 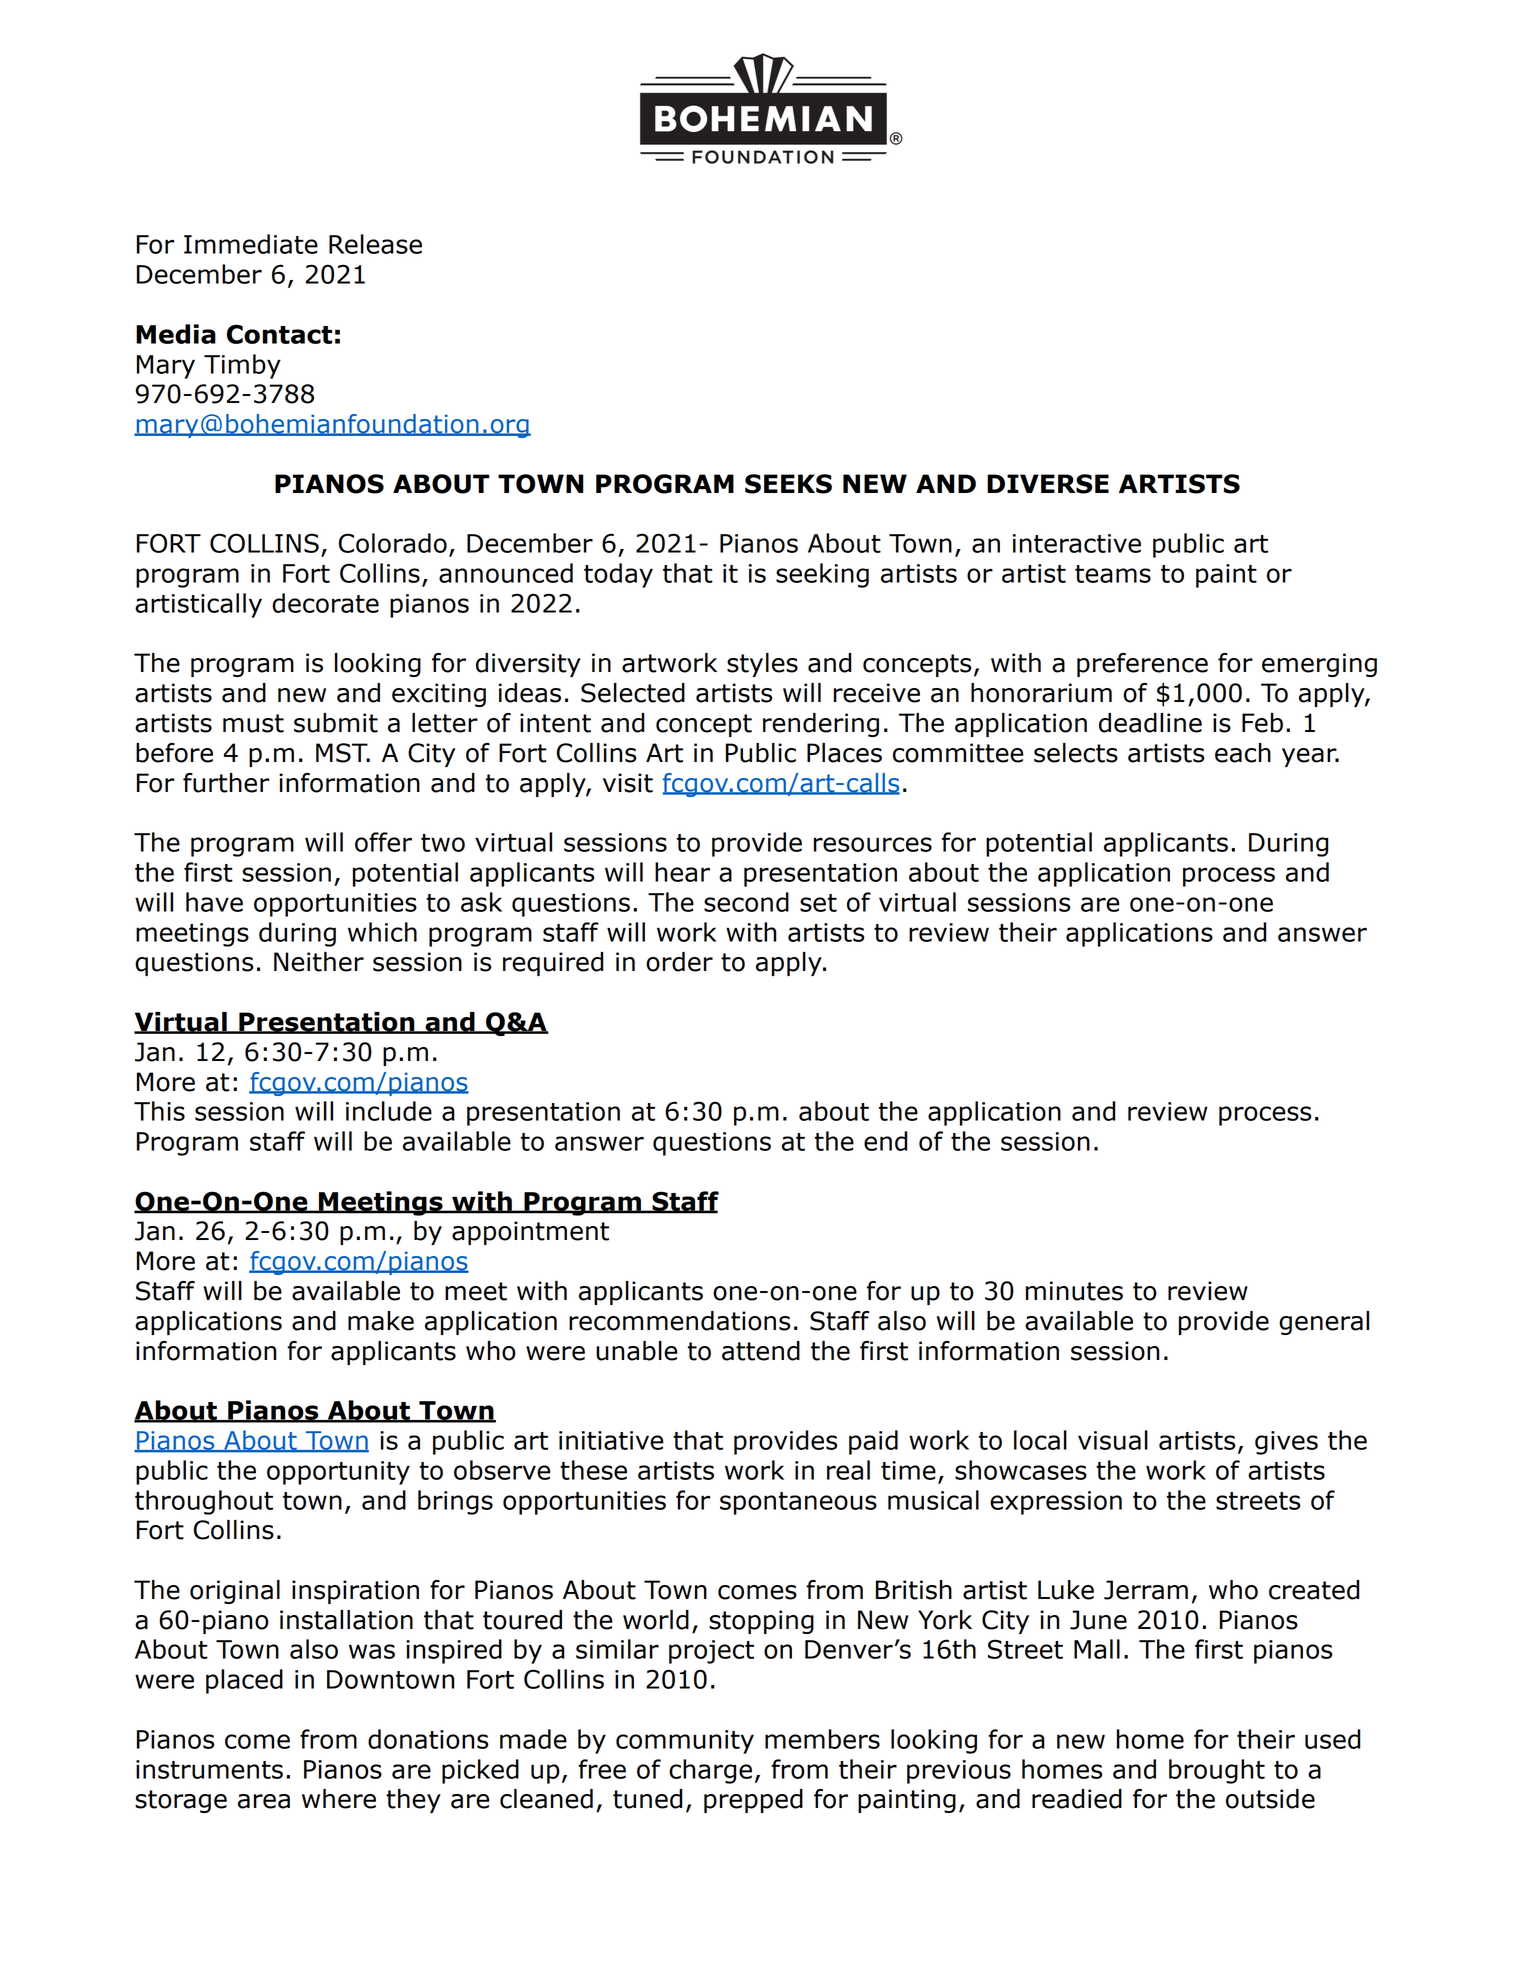 I want to click on order, so click(x=679, y=962).
